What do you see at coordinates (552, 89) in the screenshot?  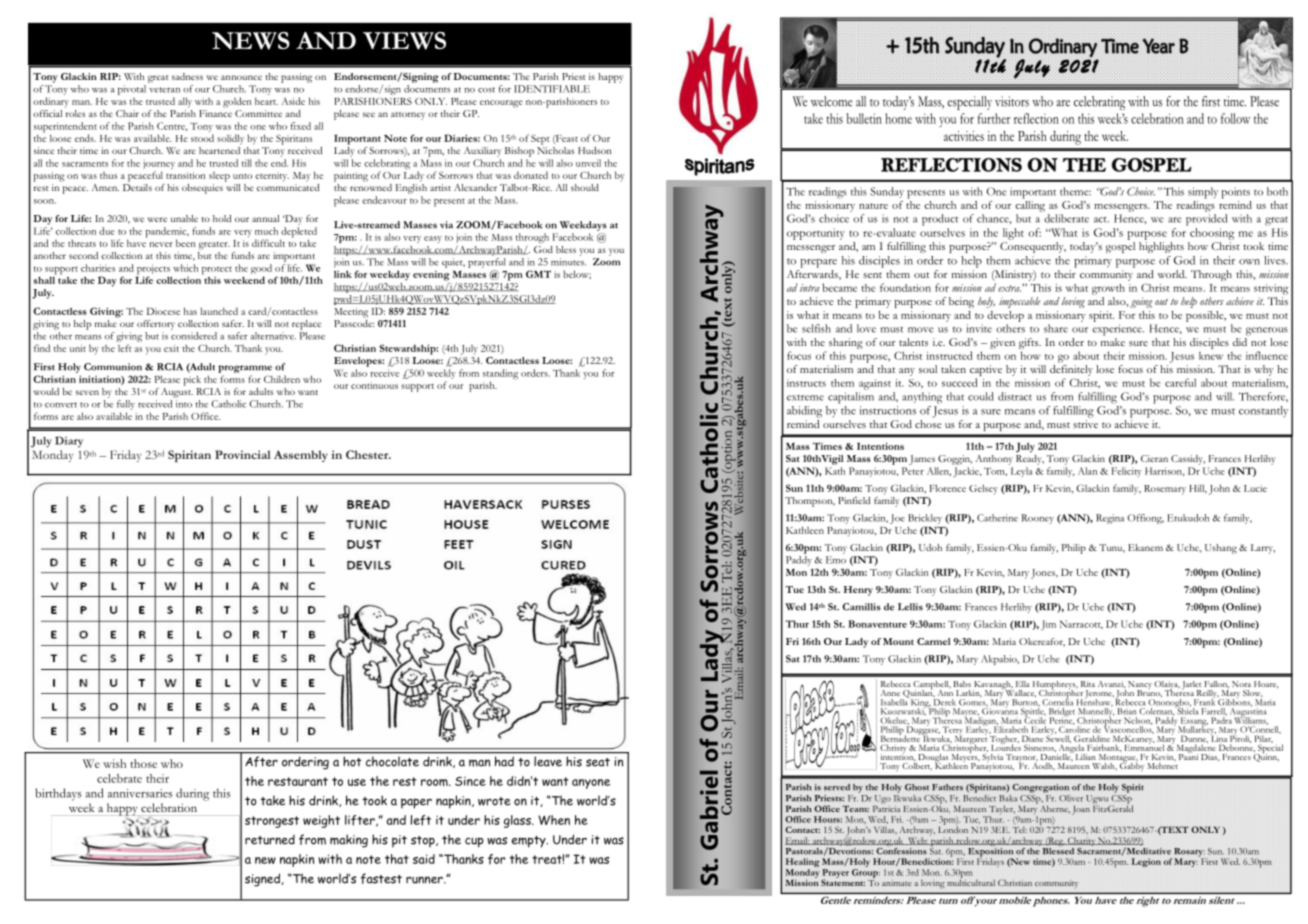 I see `IDENTIFIABLE` at bounding box center [552, 89].
